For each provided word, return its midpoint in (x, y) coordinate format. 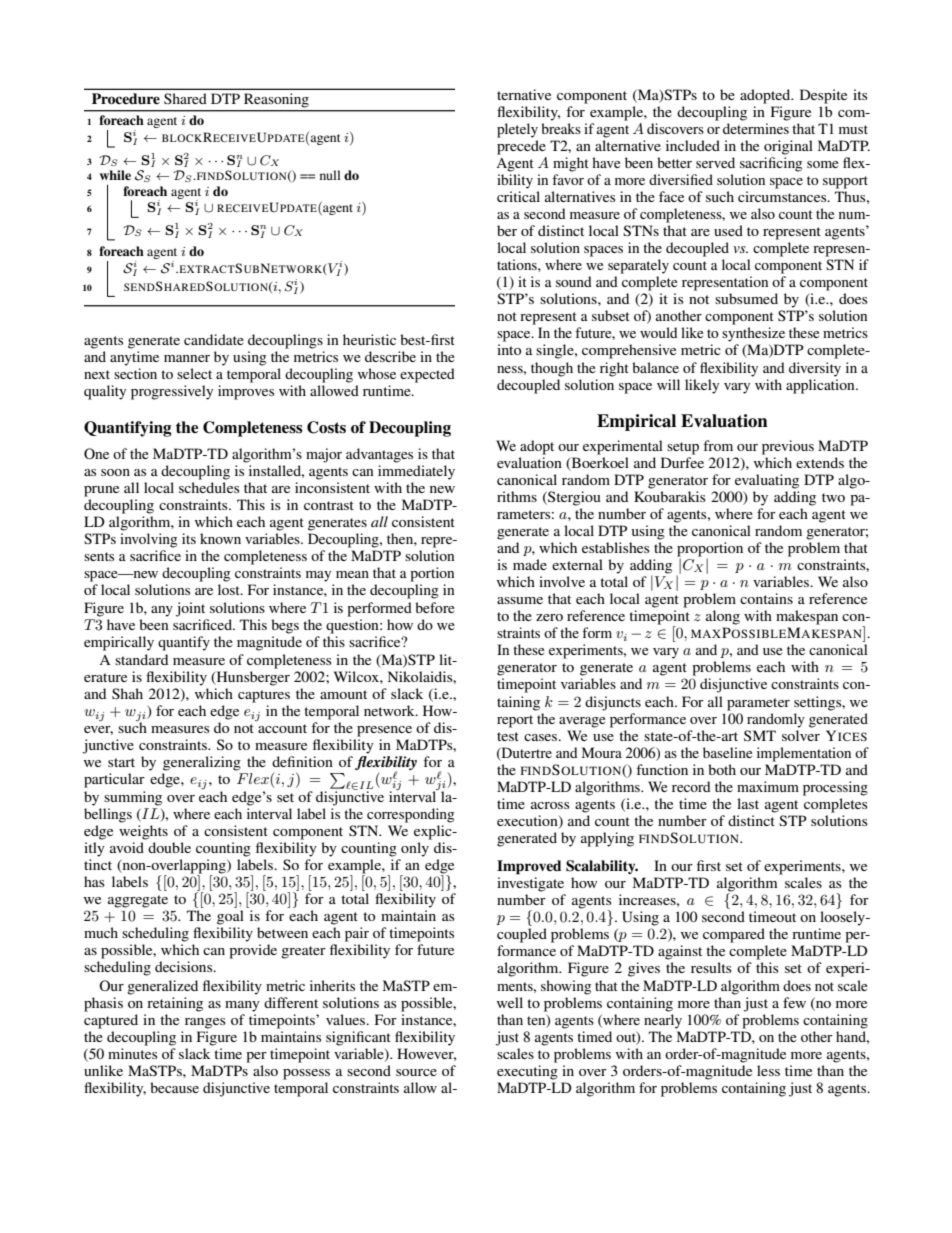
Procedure (126, 98)
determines (756, 128)
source (416, 1072)
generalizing (202, 763)
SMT (760, 735)
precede (521, 147)
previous (788, 447)
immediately (416, 472)
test (508, 736)
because (174, 1087)
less (768, 1070)
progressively (172, 392)
